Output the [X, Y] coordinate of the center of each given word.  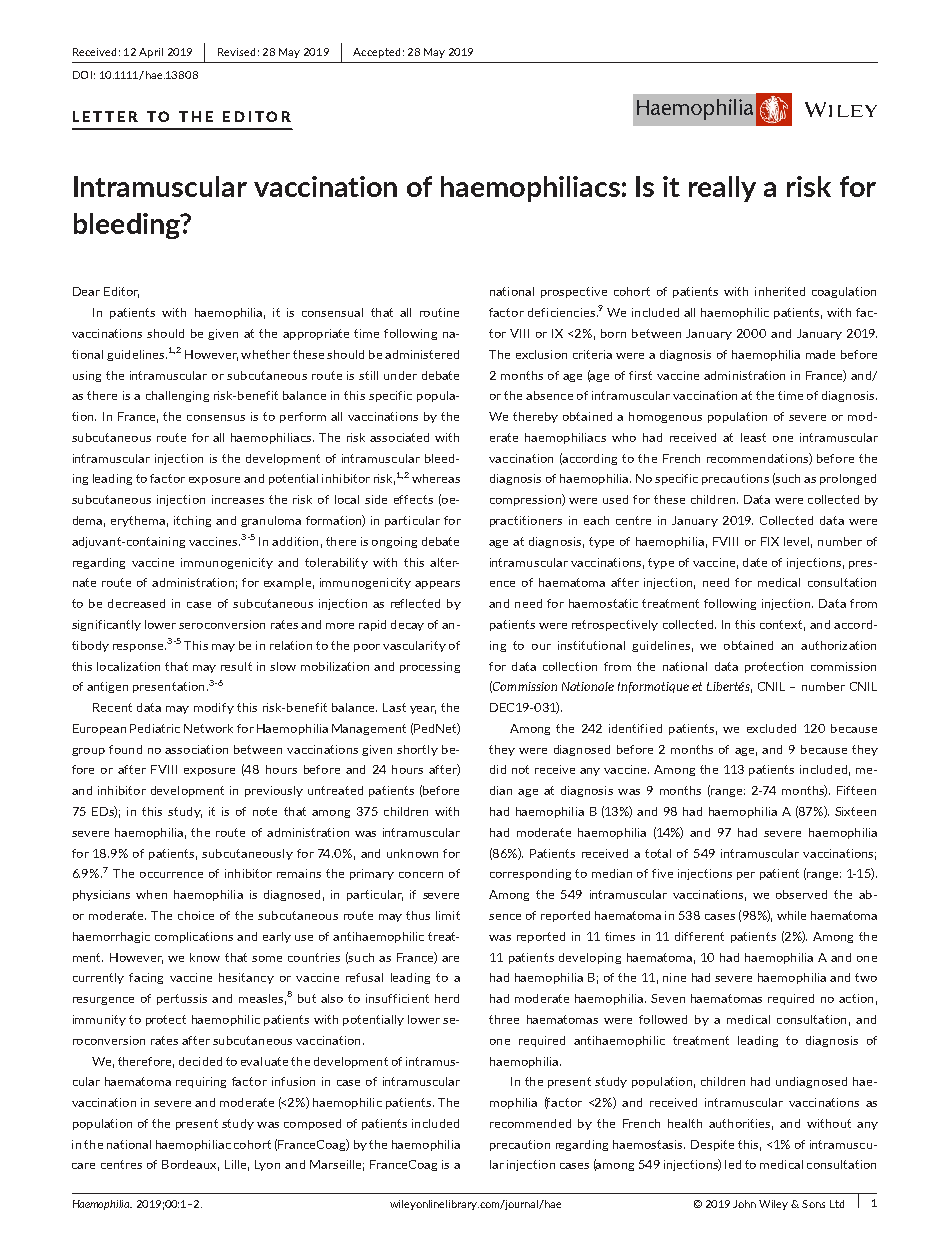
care [83, 1166]
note [265, 811]
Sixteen [855, 811]
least [753, 437]
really [722, 189]
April [151, 53]
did [498, 769]
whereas [436, 478]
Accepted [376, 53]
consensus [216, 418]
